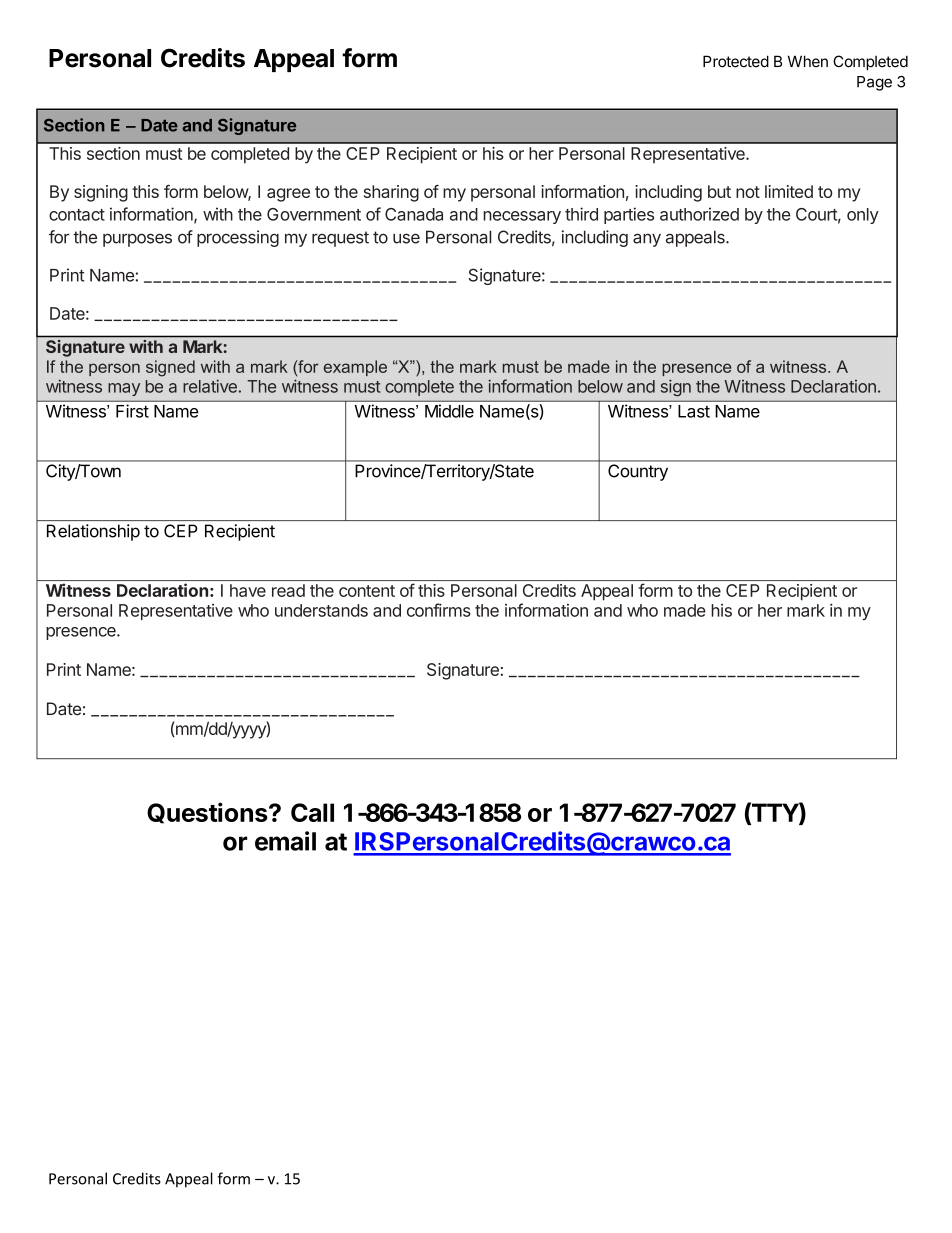 This screenshot has width=952, height=1233. Describe the element at coordinates (449, 411) in the screenshot. I see `Middle` at that location.
